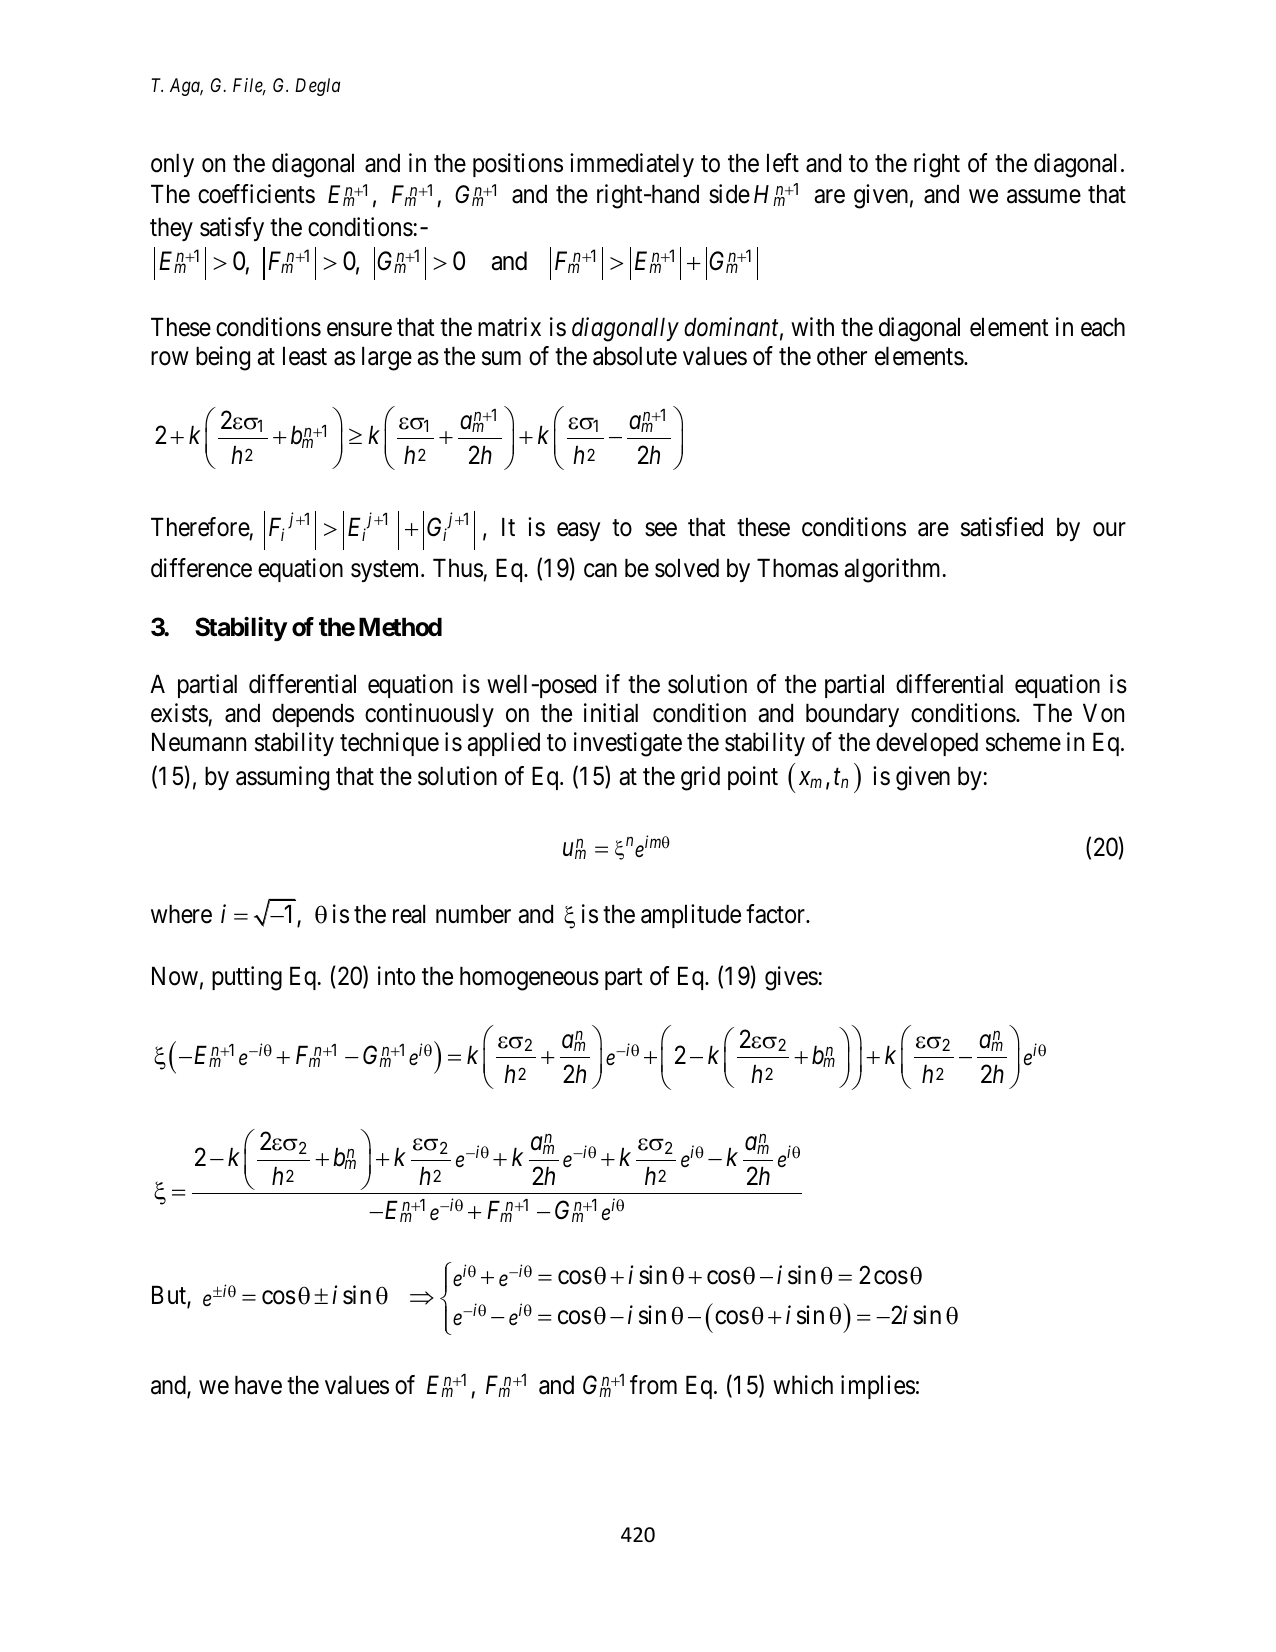 The image size is (1276, 1652). I want to click on see, so click(661, 530).
